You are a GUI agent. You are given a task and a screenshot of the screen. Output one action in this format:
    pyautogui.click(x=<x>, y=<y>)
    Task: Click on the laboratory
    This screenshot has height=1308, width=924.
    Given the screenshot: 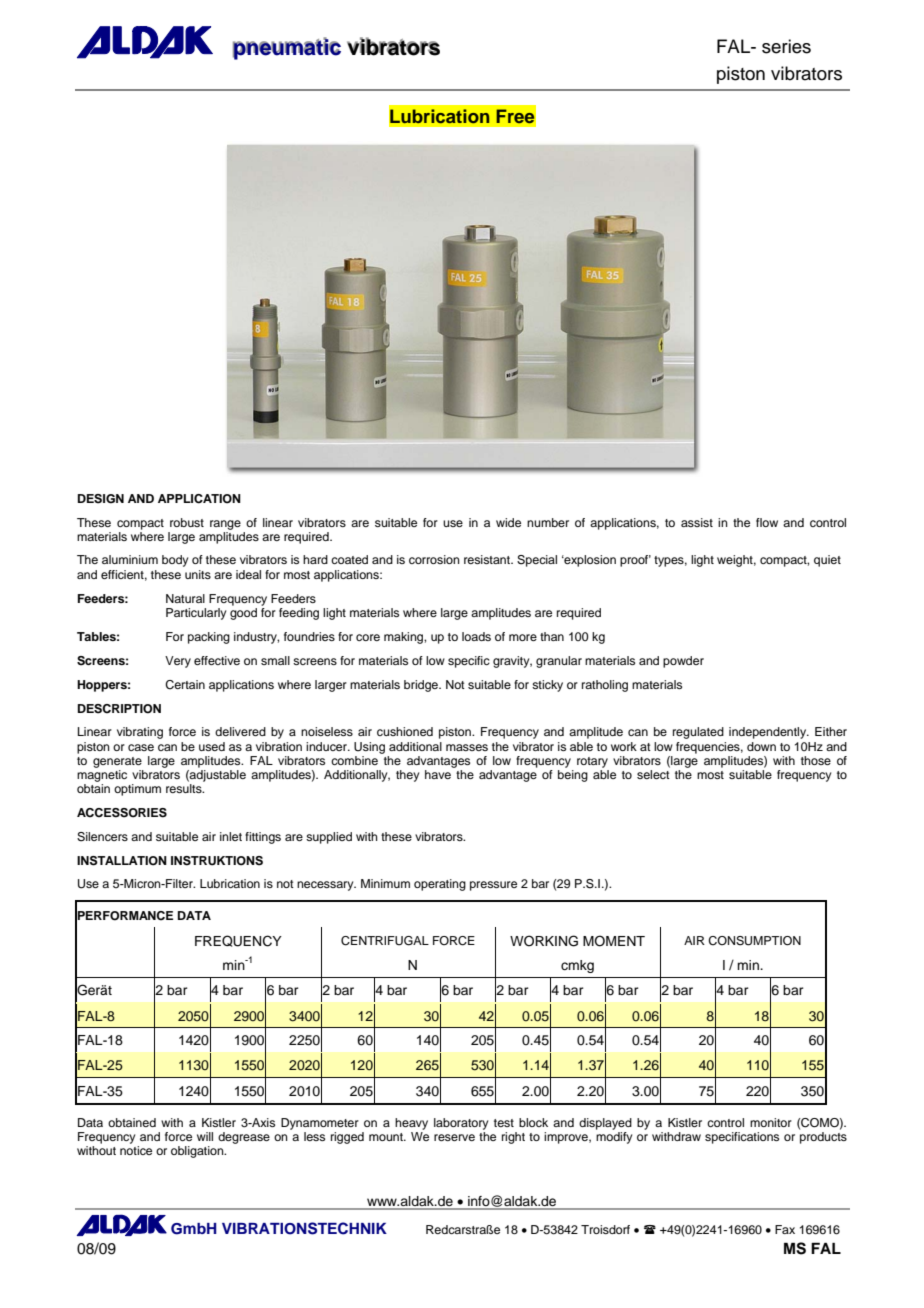 What is the action you would take?
    pyautogui.click(x=461, y=1124)
